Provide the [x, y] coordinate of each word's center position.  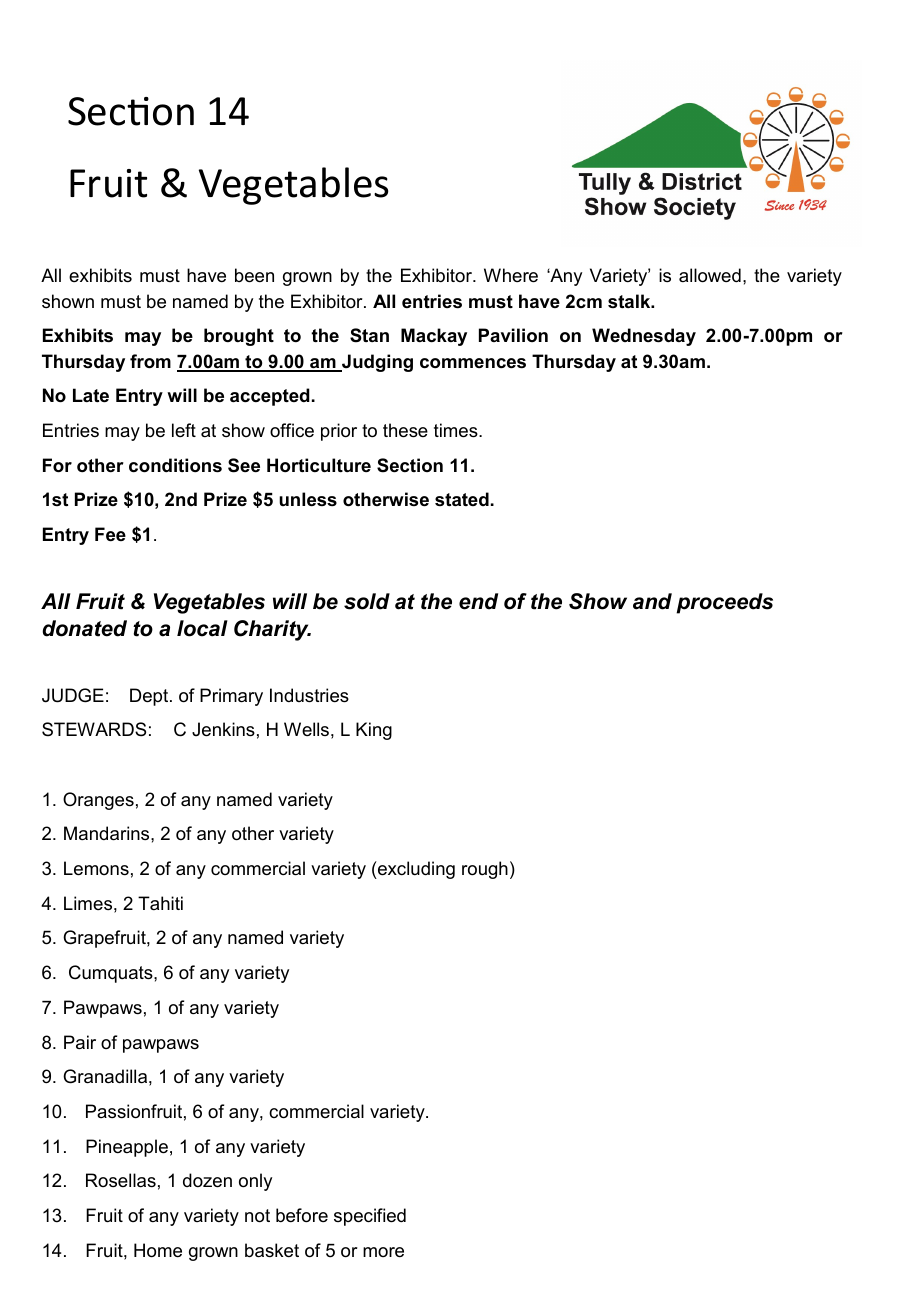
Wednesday [644, 337]
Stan [369, 335]
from [150, 361]
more [383, 1252]
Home [158, 1250]
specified [370, 1217]
